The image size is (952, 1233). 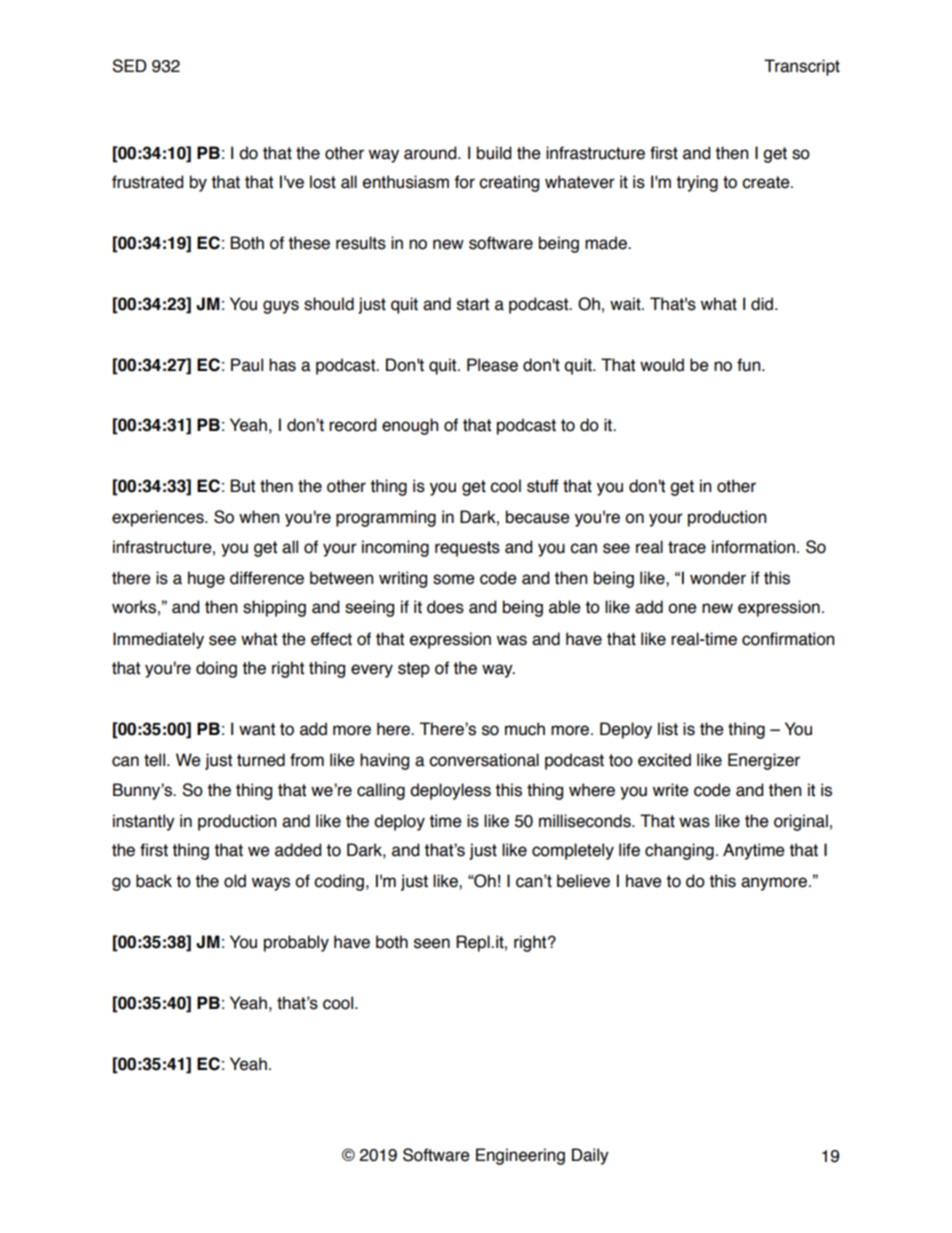 I want to click on Transcript, so click(x=802, y=67).
